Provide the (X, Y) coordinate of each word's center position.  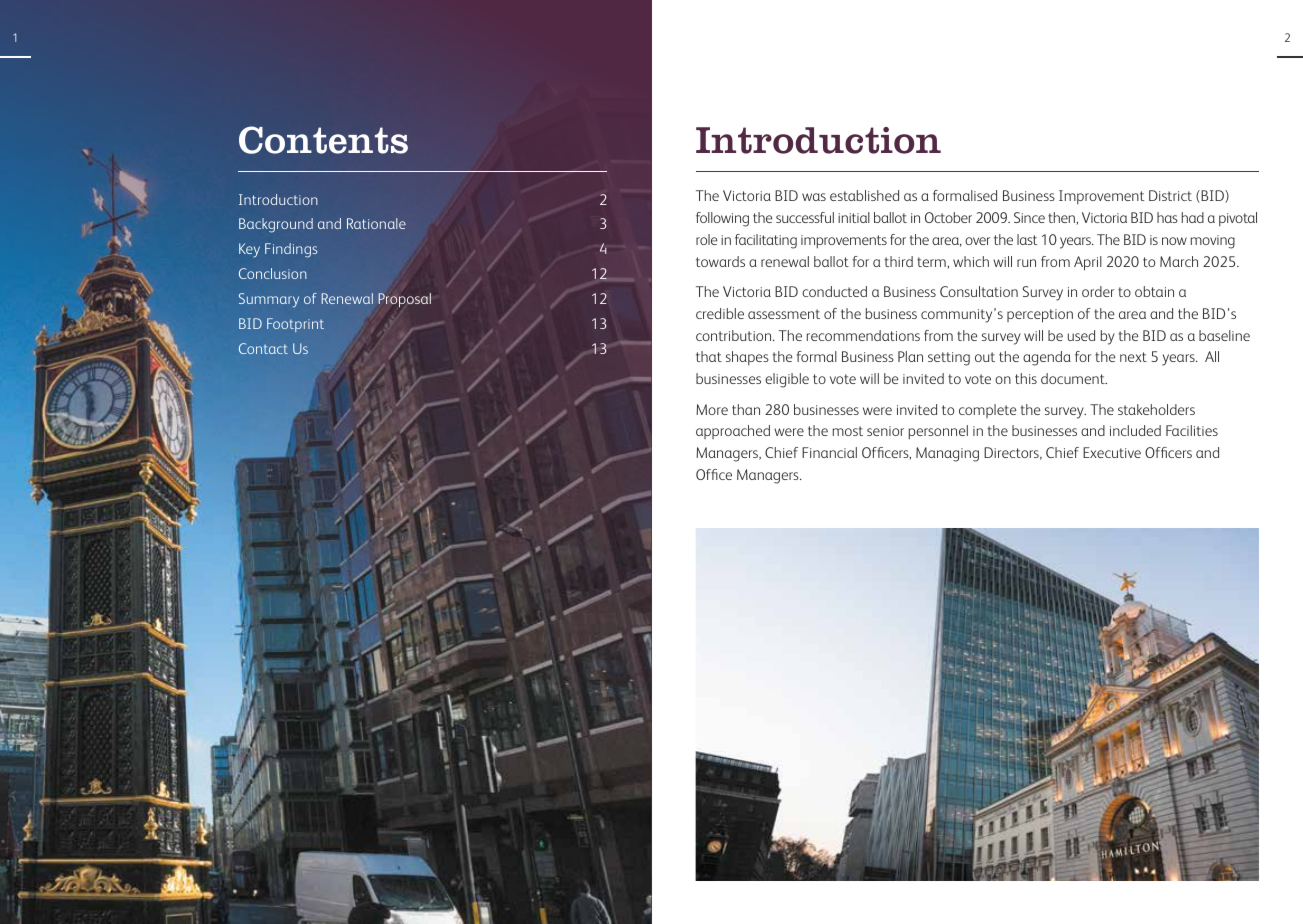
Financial (829, 452)
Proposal (404, 300)
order (1098, 291)
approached (733, 432)
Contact (263, 348)
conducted (834, 291)
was (814, 197)
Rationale (376, 223)
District (1170, 195)
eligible (787, 380)
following (722, 219)
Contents (323, 140)
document (1074, 378)
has (1167, 217)
